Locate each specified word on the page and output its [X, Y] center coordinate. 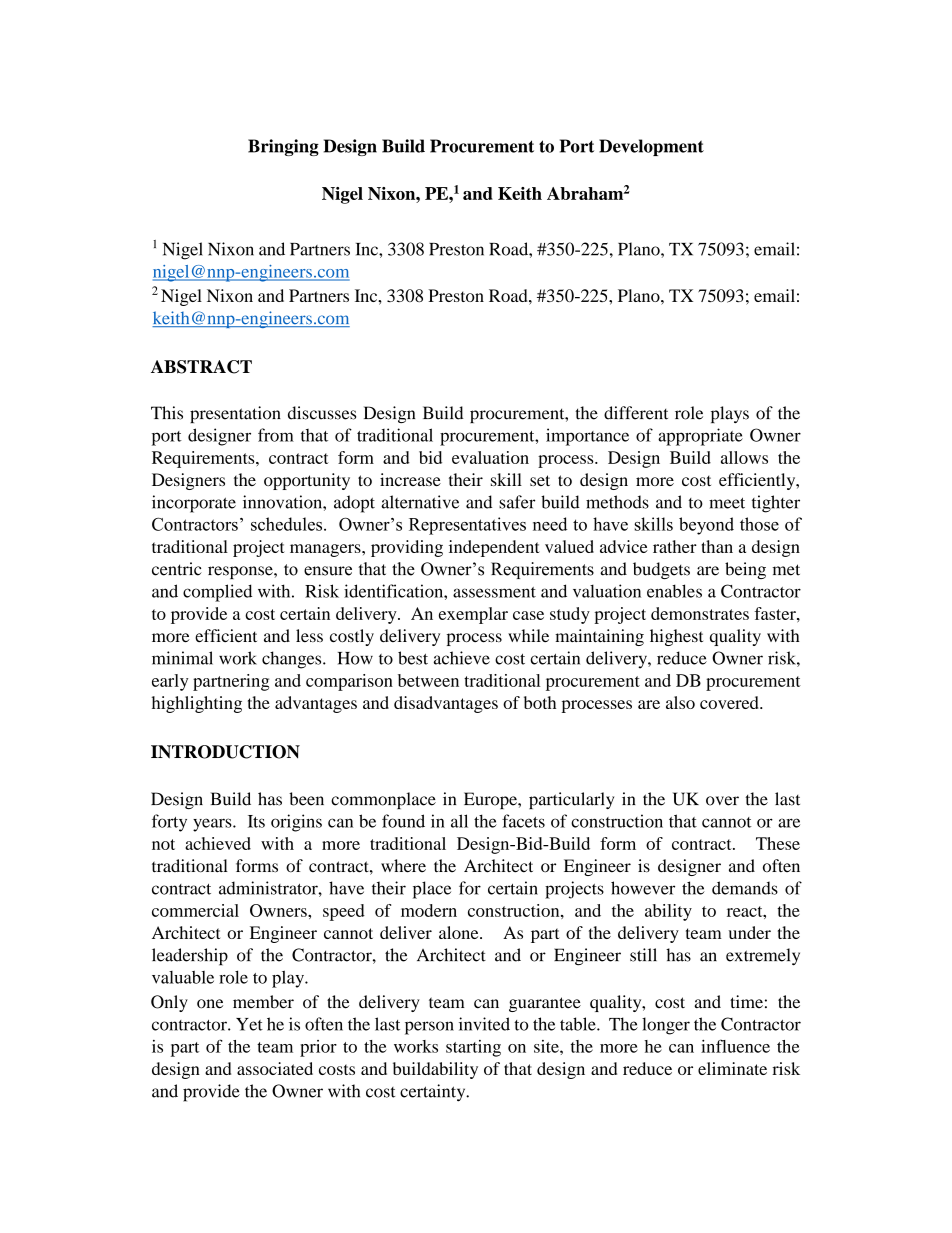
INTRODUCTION [225, 752]
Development [651, 147]
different [636, 413]
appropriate [700, 437]
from [276, 435]
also [680, 702]
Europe [491, 800]
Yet [249, 1024]
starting [473, 1048]
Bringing [283, 147]
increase [410, 479]
